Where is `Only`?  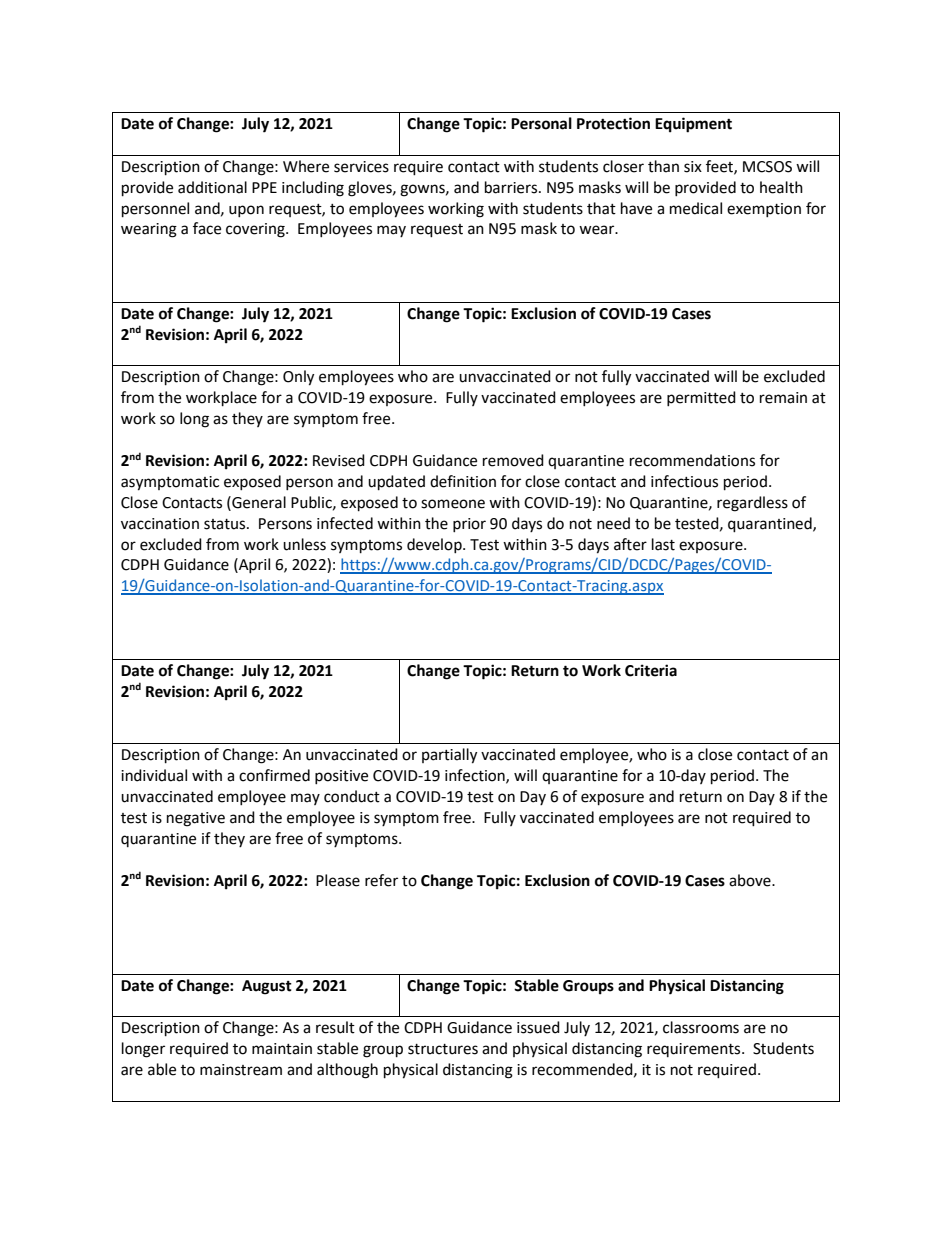 Only is located at coordinates (298, 378).
